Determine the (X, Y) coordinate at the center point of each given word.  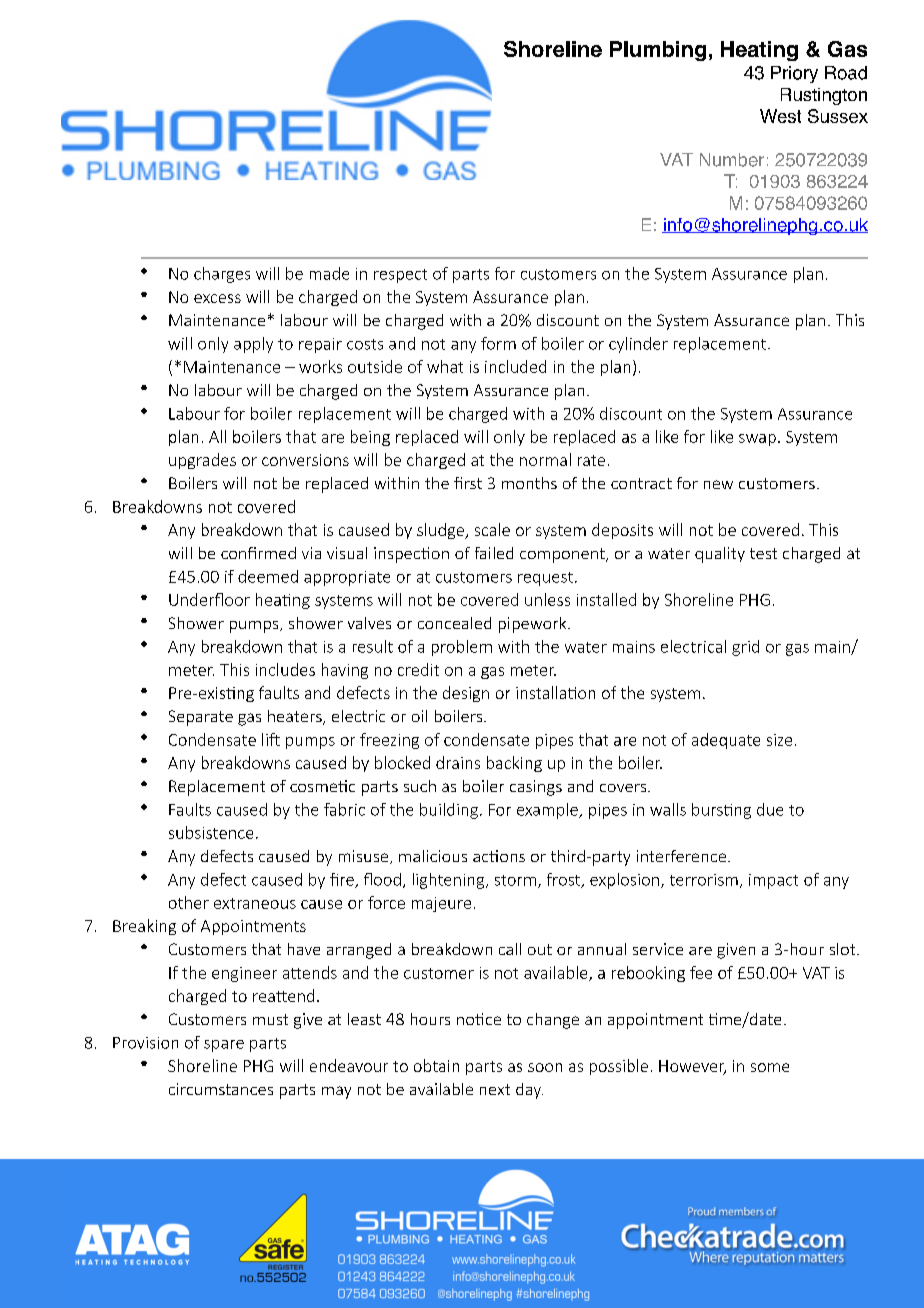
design (466, 694)
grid (745, 648)
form (498, 343)
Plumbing (658, 51)
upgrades (202, 461)
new (718, 484)
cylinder (638, 345)
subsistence (211, 832)
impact (773, 881)
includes (285, 669)
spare (224, 1046)
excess (217, 298)
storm (515, 880)
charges (222, 275)
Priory (794, 74)
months (529, 483)
